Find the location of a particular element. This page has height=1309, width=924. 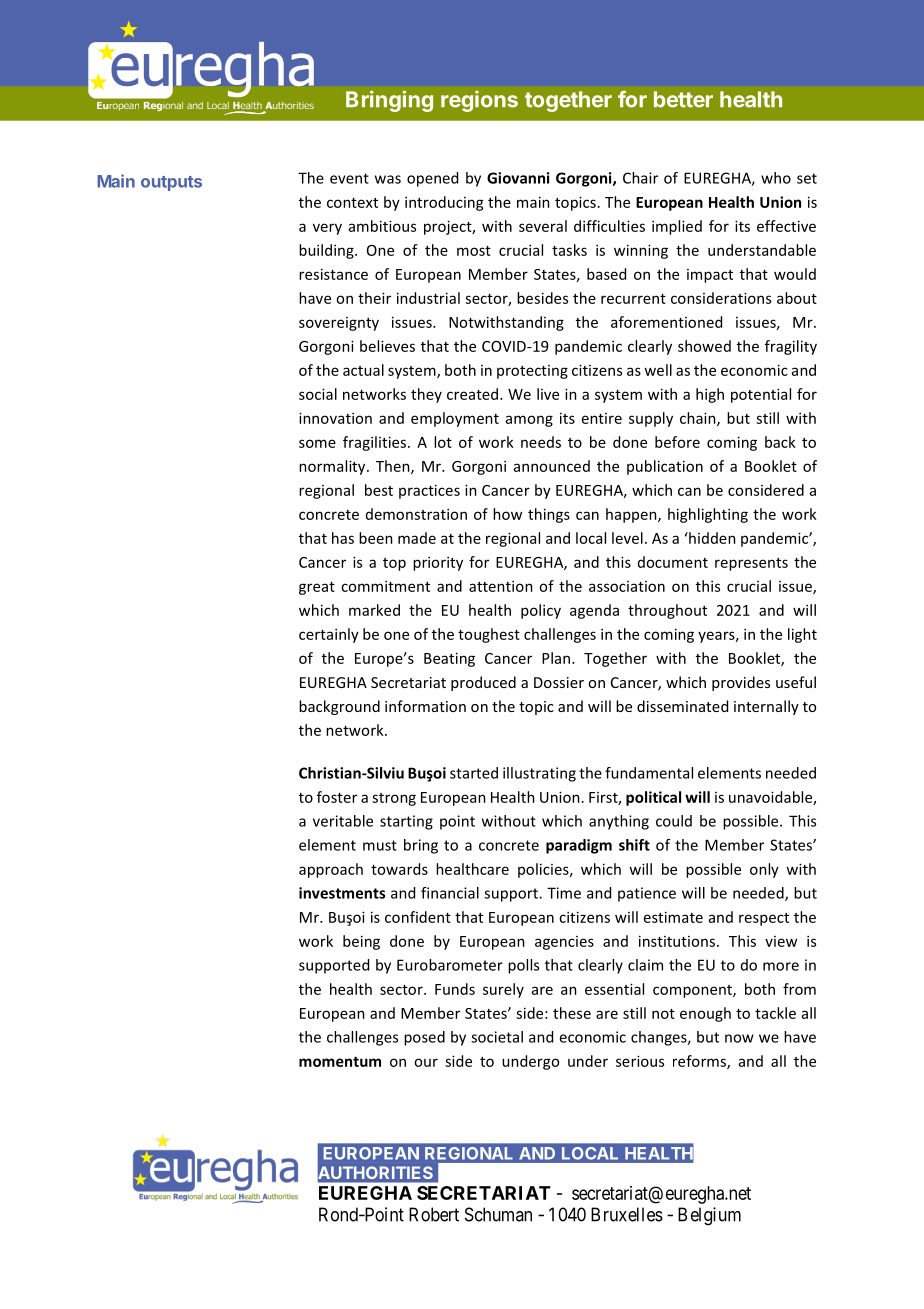

provides is located at coordinates (741, 683).
